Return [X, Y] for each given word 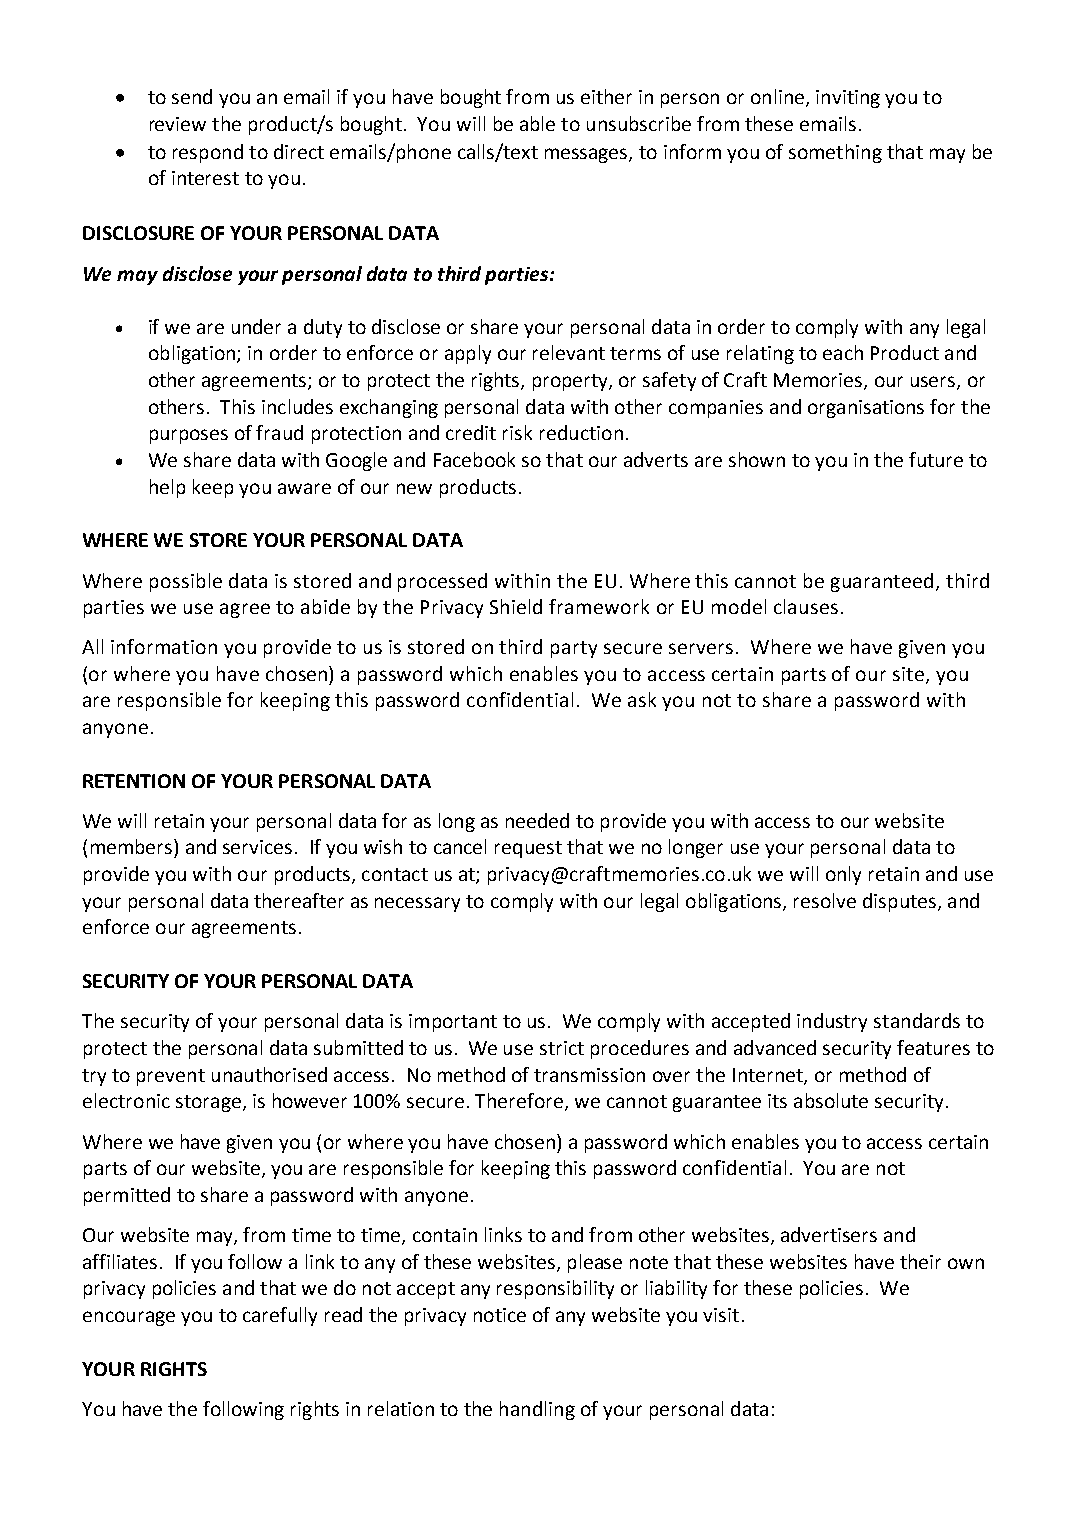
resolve [825, 900]
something [835, 153]
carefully [280, 1316]
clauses [806, 606]
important [453, 1023]
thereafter [299, 900]
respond [208, 153]
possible [186, 582]
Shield [516, 606]
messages [587, 155]
